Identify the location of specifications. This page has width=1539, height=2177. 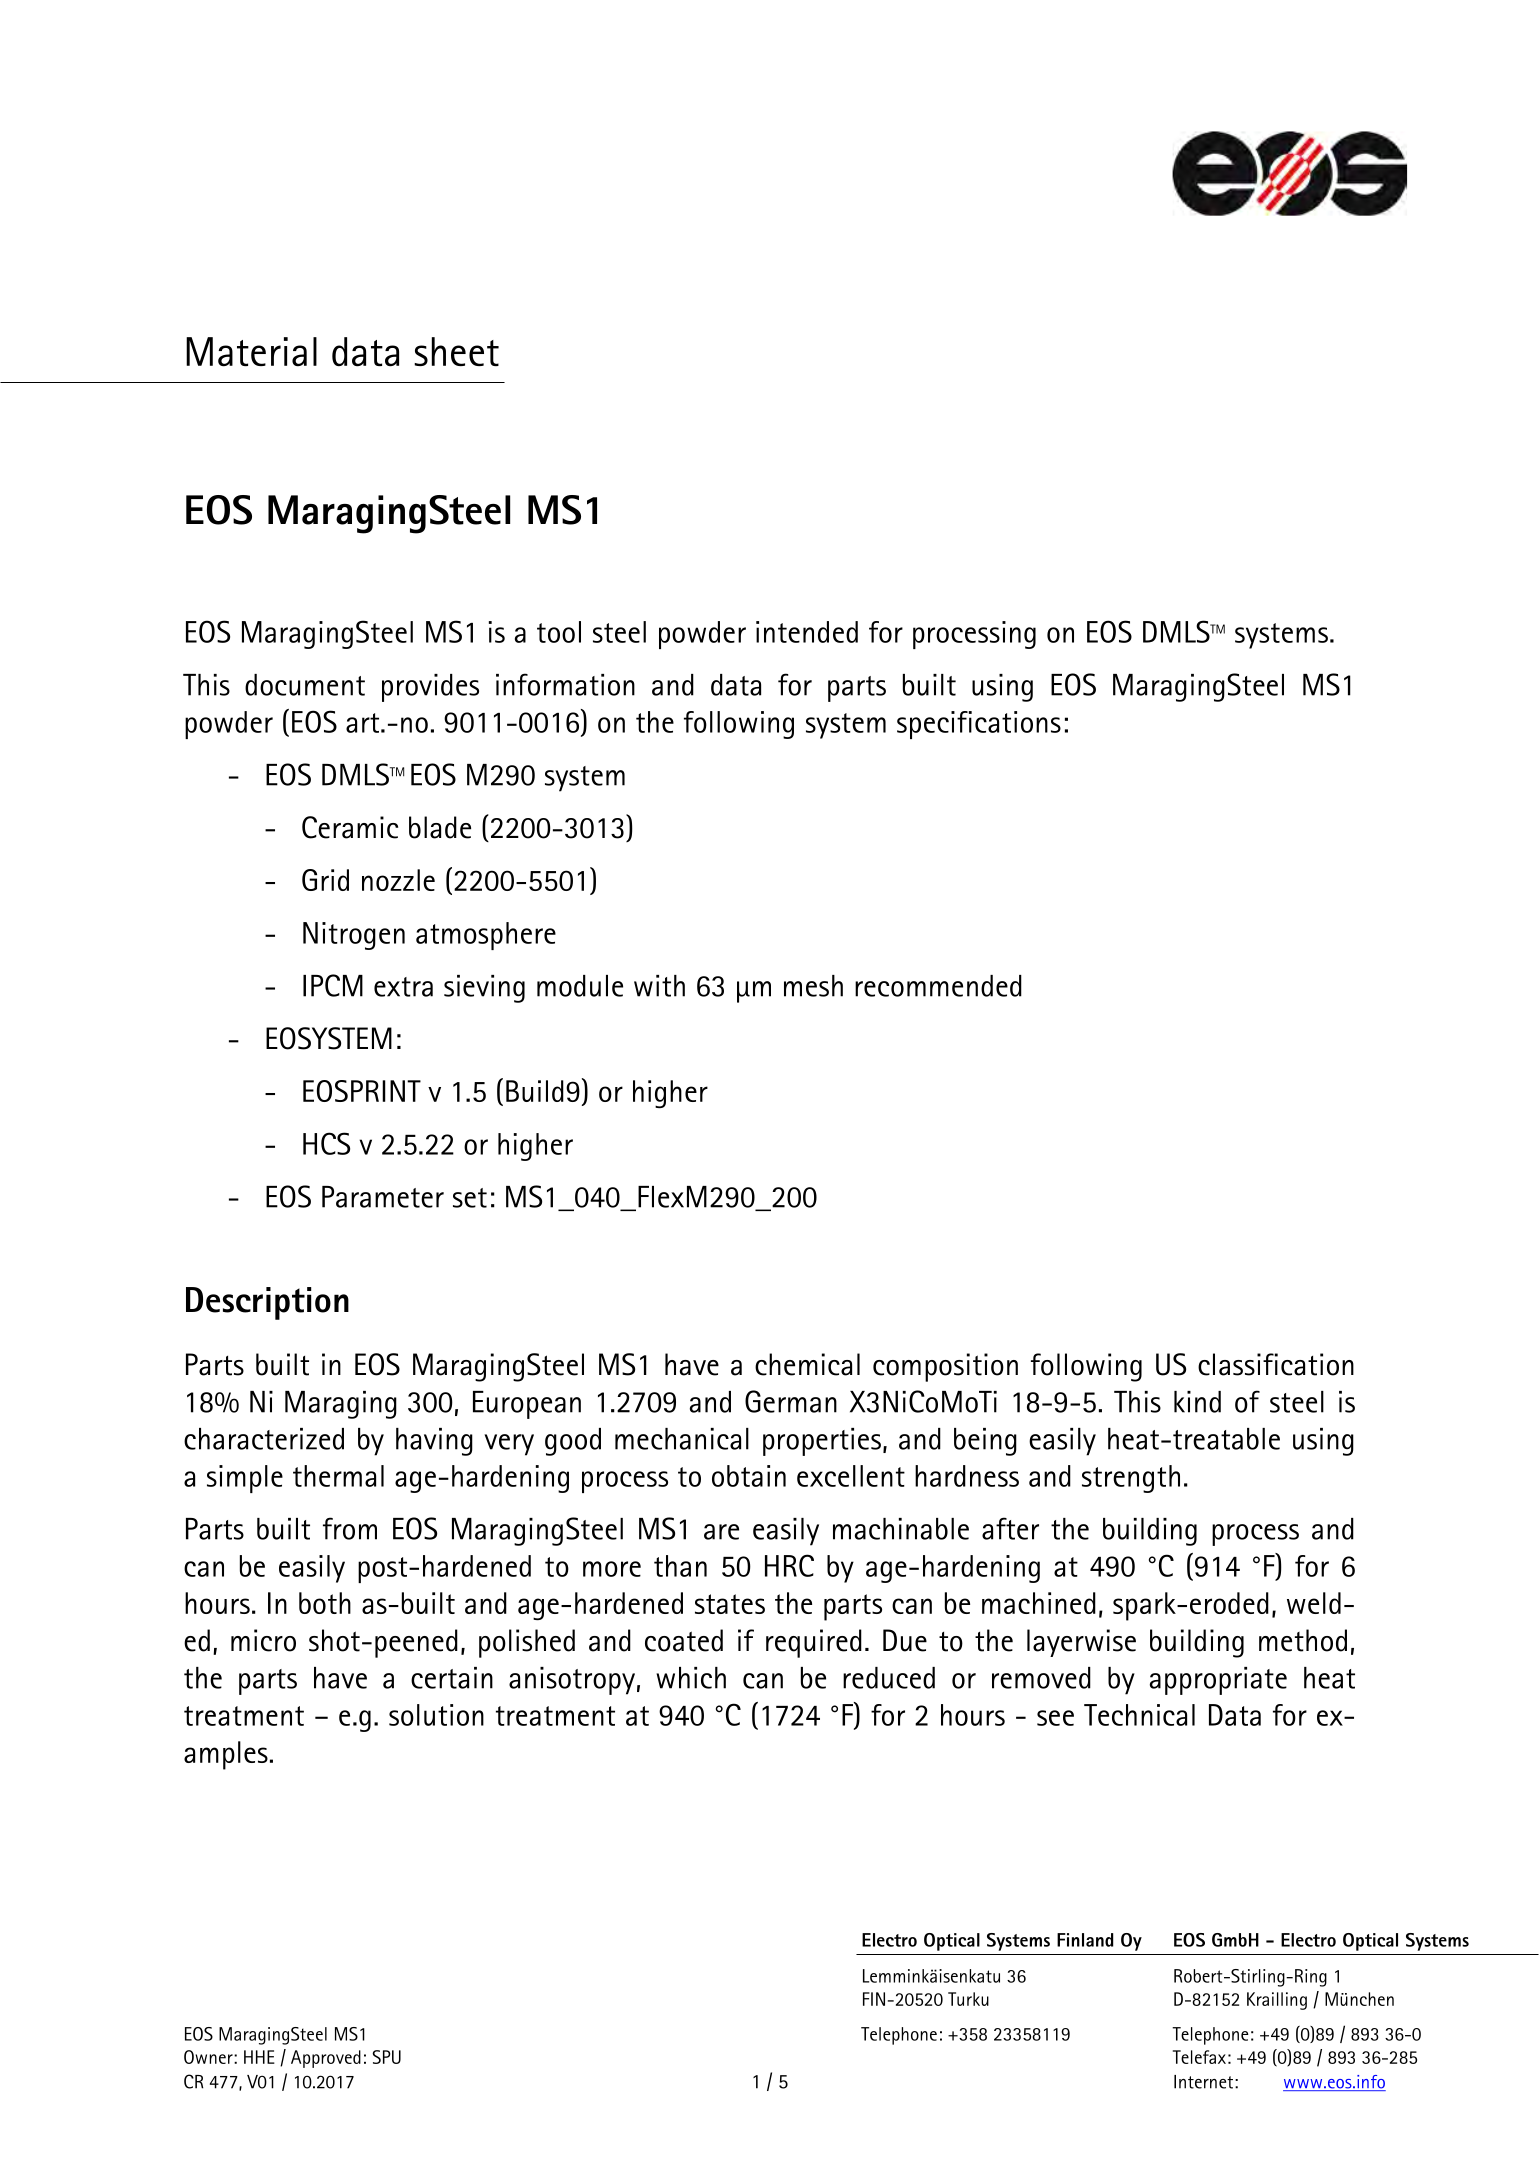
(979, 725).
